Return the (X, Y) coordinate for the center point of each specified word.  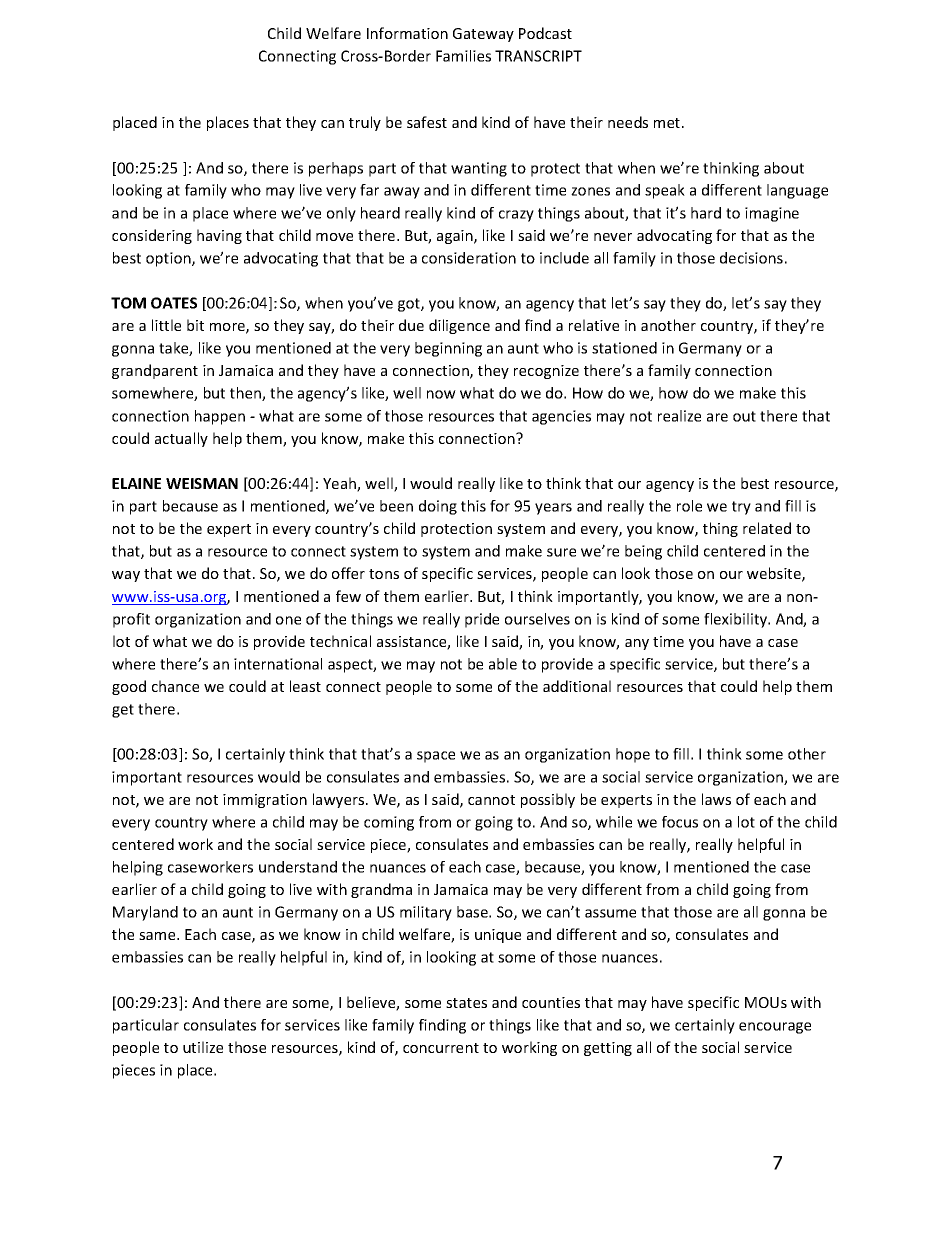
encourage (775, 1028)
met (668, 123)
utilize (203, 1047)
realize (679, 416)
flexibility (737, 620)
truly (365, 123)
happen (220, 417)
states (466, 1003)
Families (463, 56)
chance (175, 686)
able (503, 664)
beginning (448, 349)
